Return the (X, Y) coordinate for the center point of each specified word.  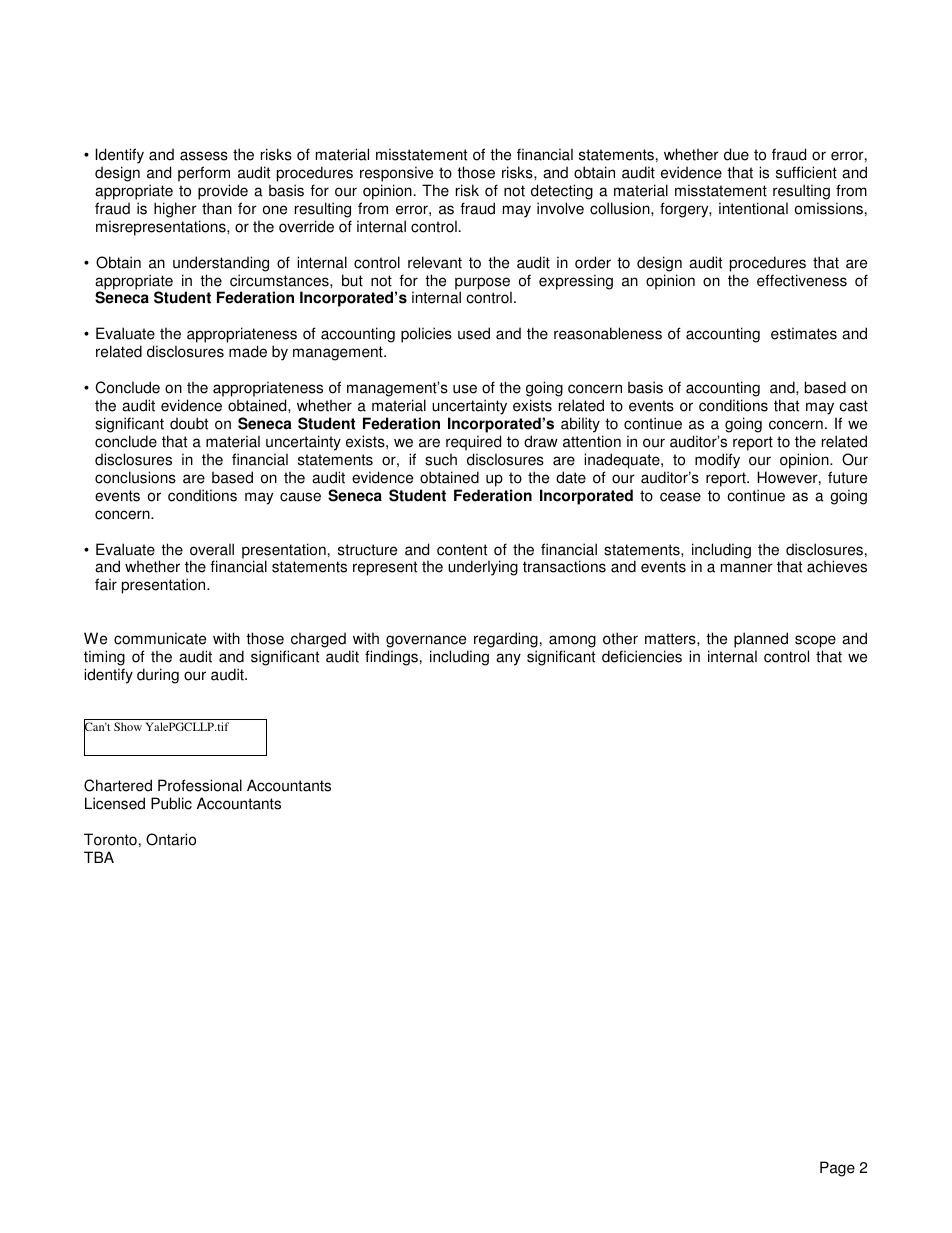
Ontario (171, 839)
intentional (753, 208)
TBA (99, 857)
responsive (396, 174)
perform (204, 174)
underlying (483, 568)
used (474, 333)
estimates (804, 333)
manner (747, 568)
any (508, 659)
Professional (200, 785)
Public (171, 803)
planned (761, 641)
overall (212, 549)
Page (837, 1169)
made (248, 351)
